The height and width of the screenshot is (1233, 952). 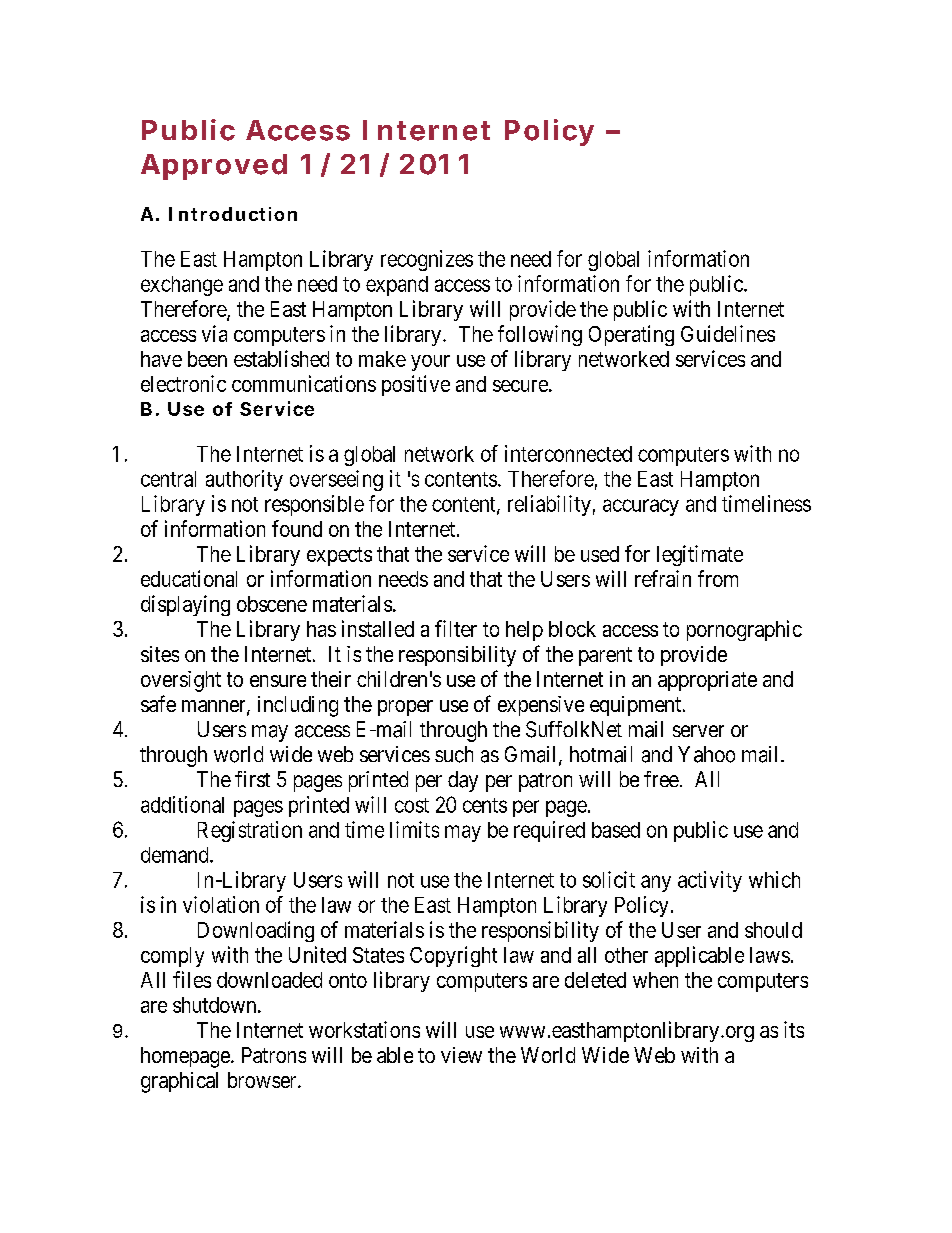 What do you see at coordinates (728, 333) in the screenshot?
I see `Guidelines` at bounding box center [728, 333].
